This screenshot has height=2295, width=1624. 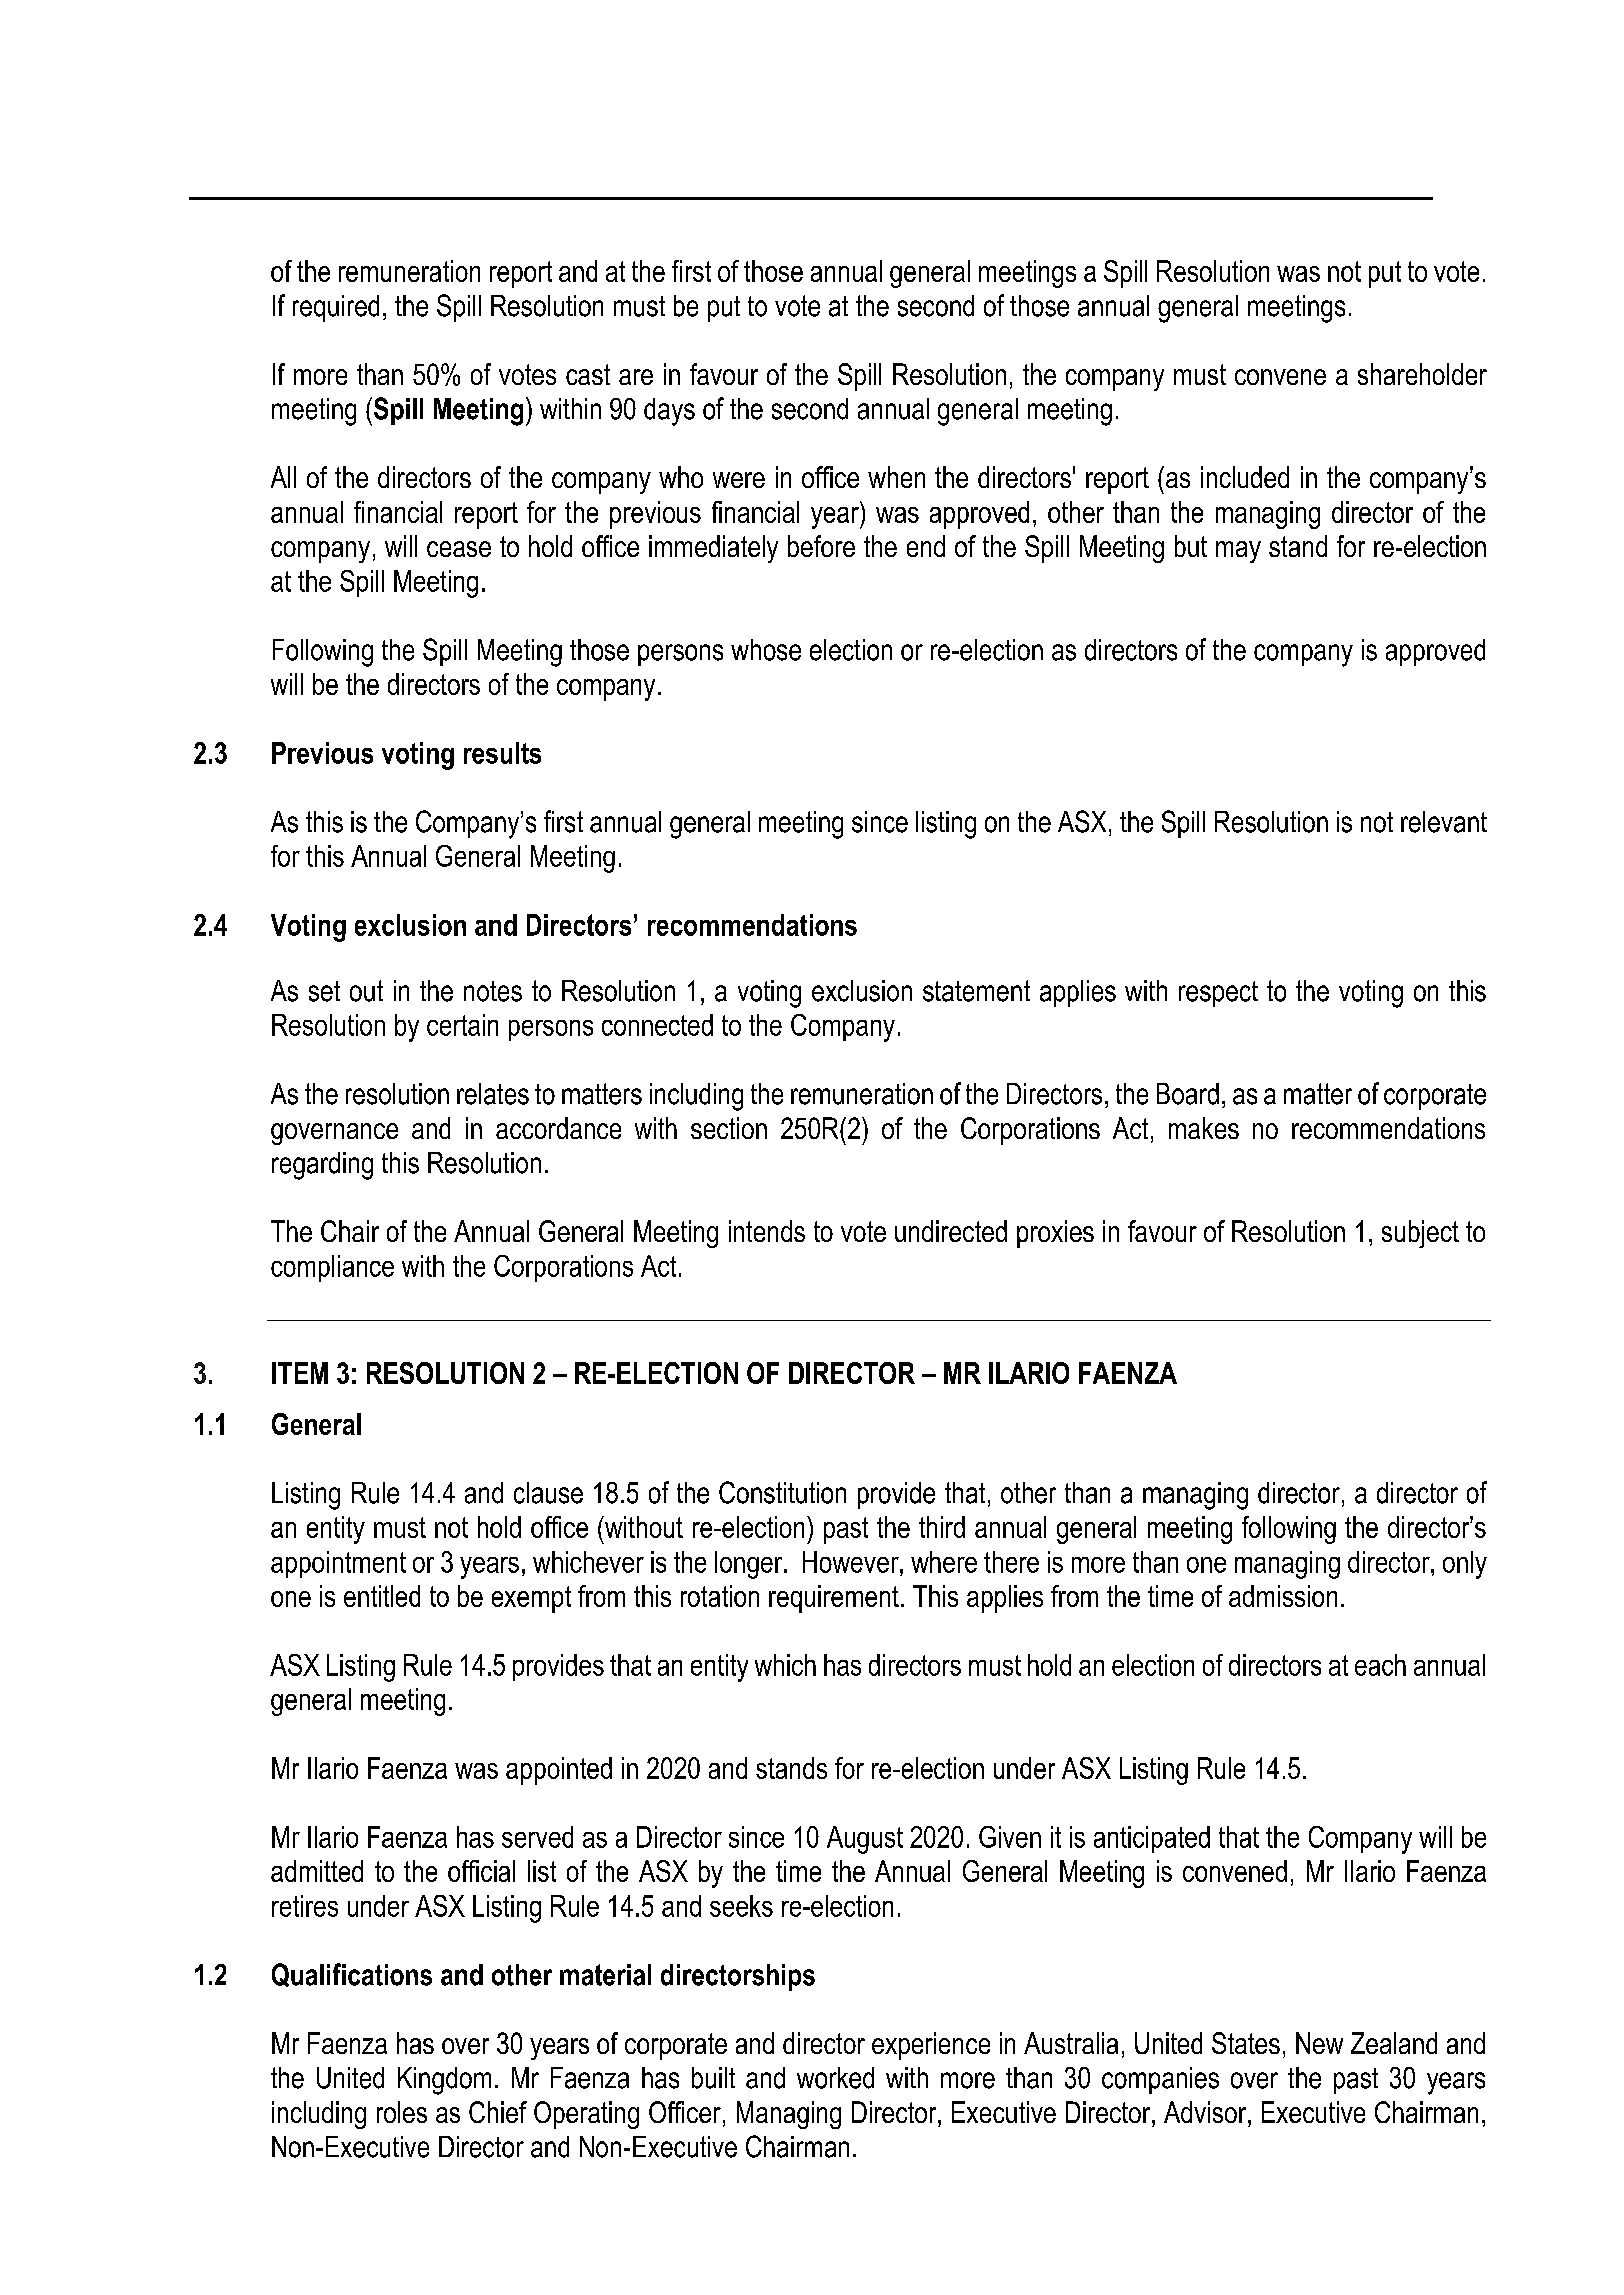 I want to click on subject, so click(x=1420, y=1234).
